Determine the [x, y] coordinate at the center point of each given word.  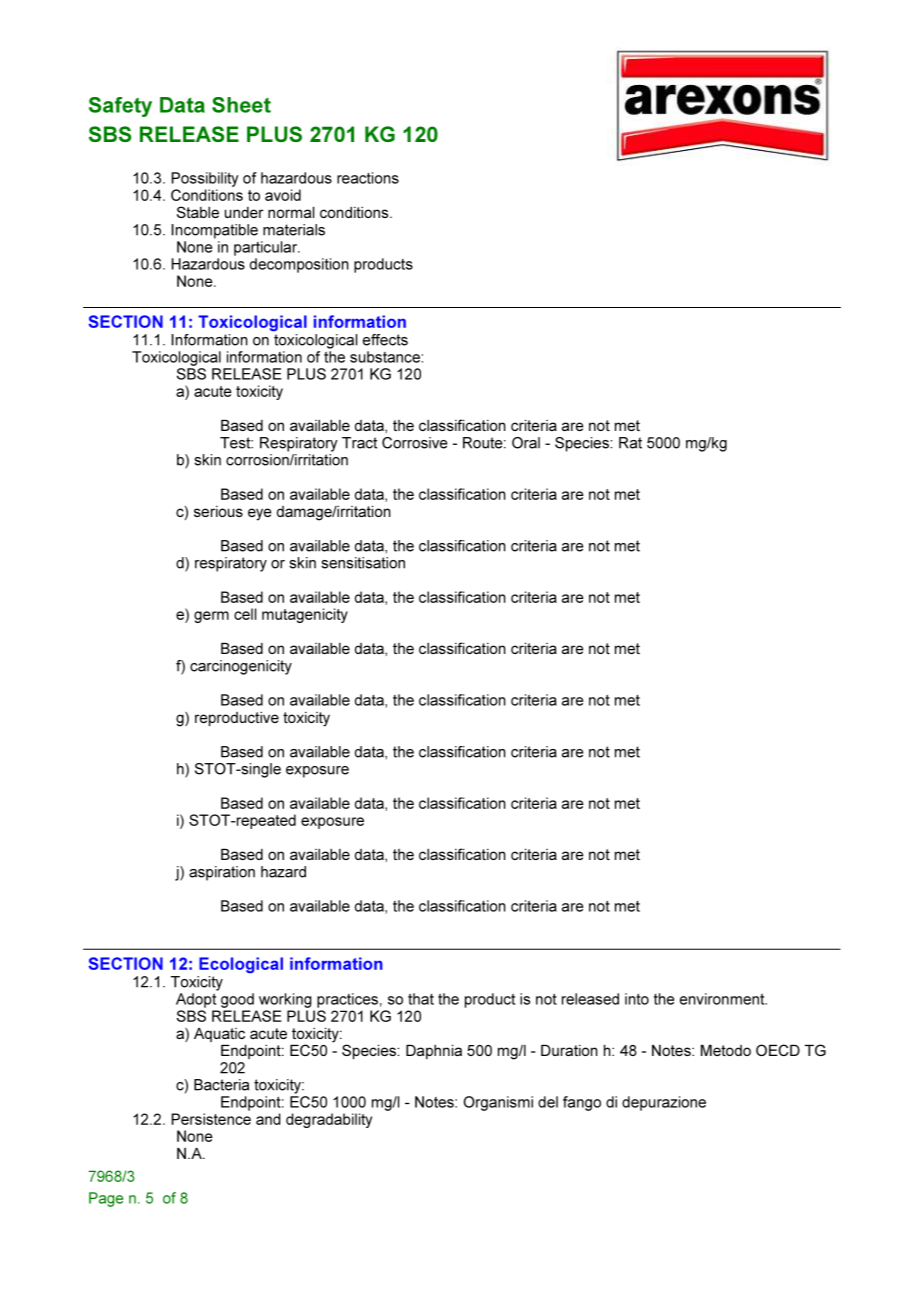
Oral [526, 443]
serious [218, 511]
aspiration [222, 873]
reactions [368, 178]
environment [723, 999]
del [548, 1102]
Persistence [211, 1119]
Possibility [205, 179]
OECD [778, 1050]
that [421, 999]
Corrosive [414, 443]
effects [385, 340]
